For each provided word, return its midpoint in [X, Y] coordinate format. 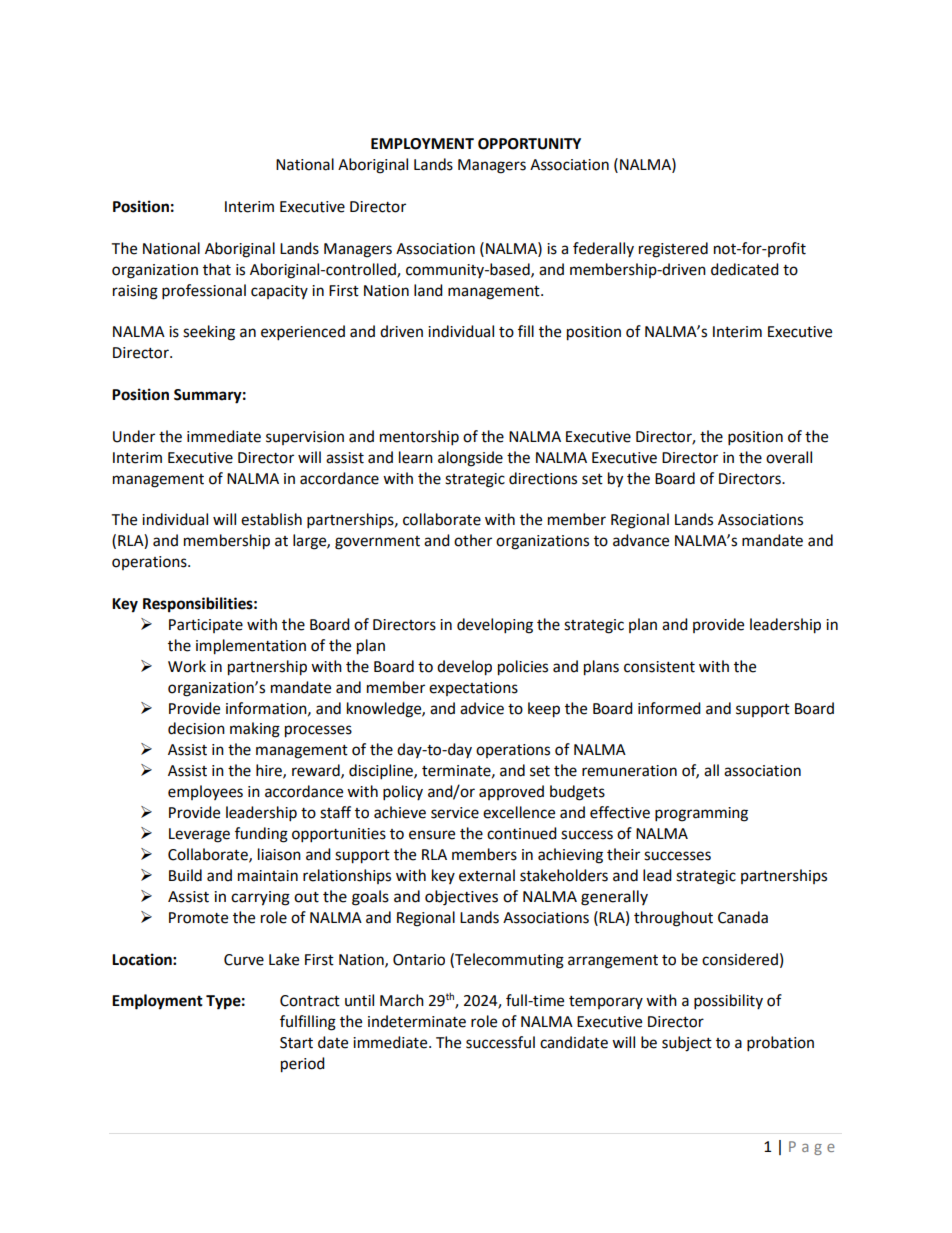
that [217, 269]
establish [271, 519]
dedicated [745, 269]
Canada [743, 917]
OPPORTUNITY [529, 144]
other [473, 540]
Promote [198, 918]
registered [673, 250]
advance [641, 540]
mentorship [419, 438]
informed [669, 708]
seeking [209, 333]
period [303, 1065]
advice [482, 708]
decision [196, 728]
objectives [461, 898]
